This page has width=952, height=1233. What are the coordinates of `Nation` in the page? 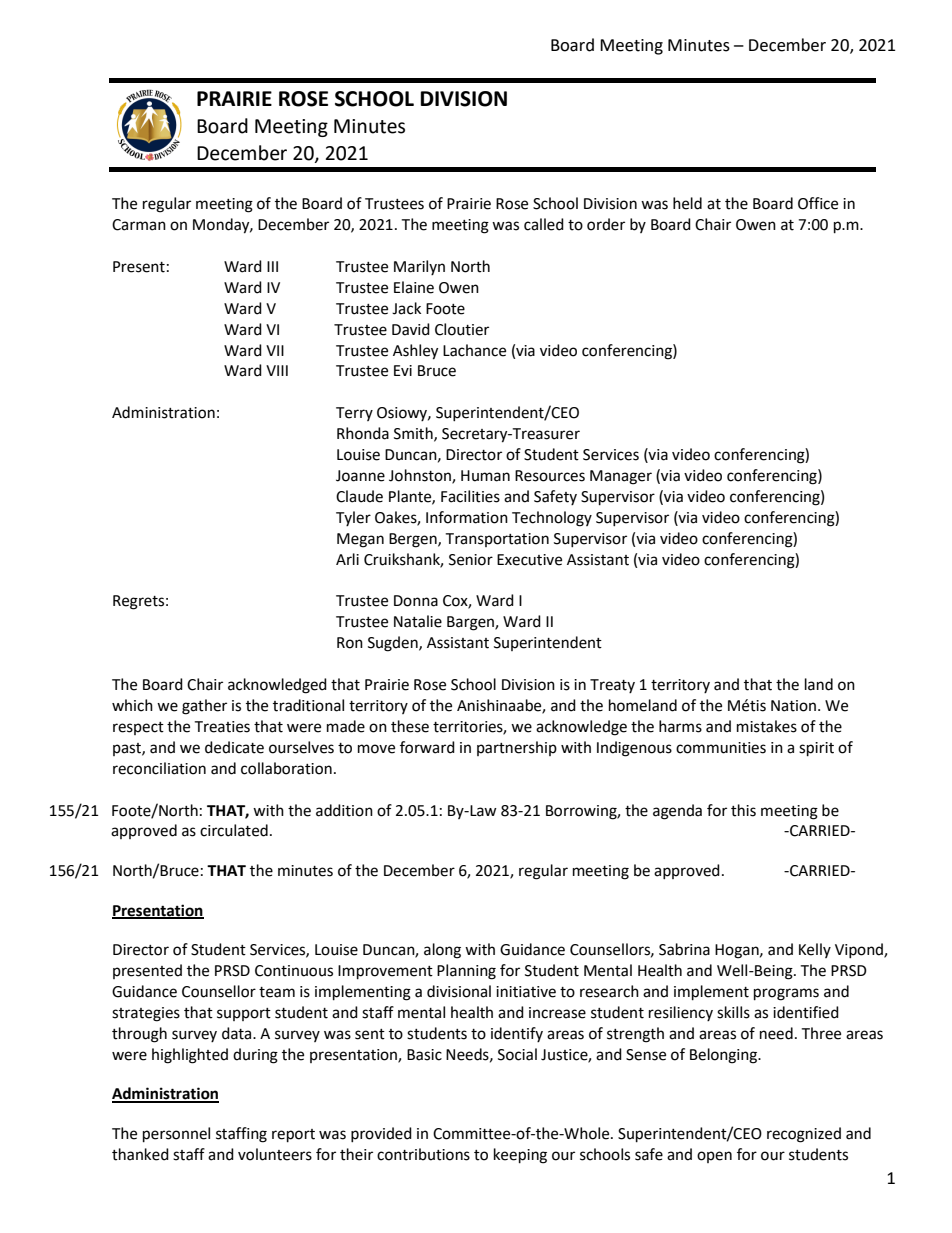 It's located at (795, 706).
